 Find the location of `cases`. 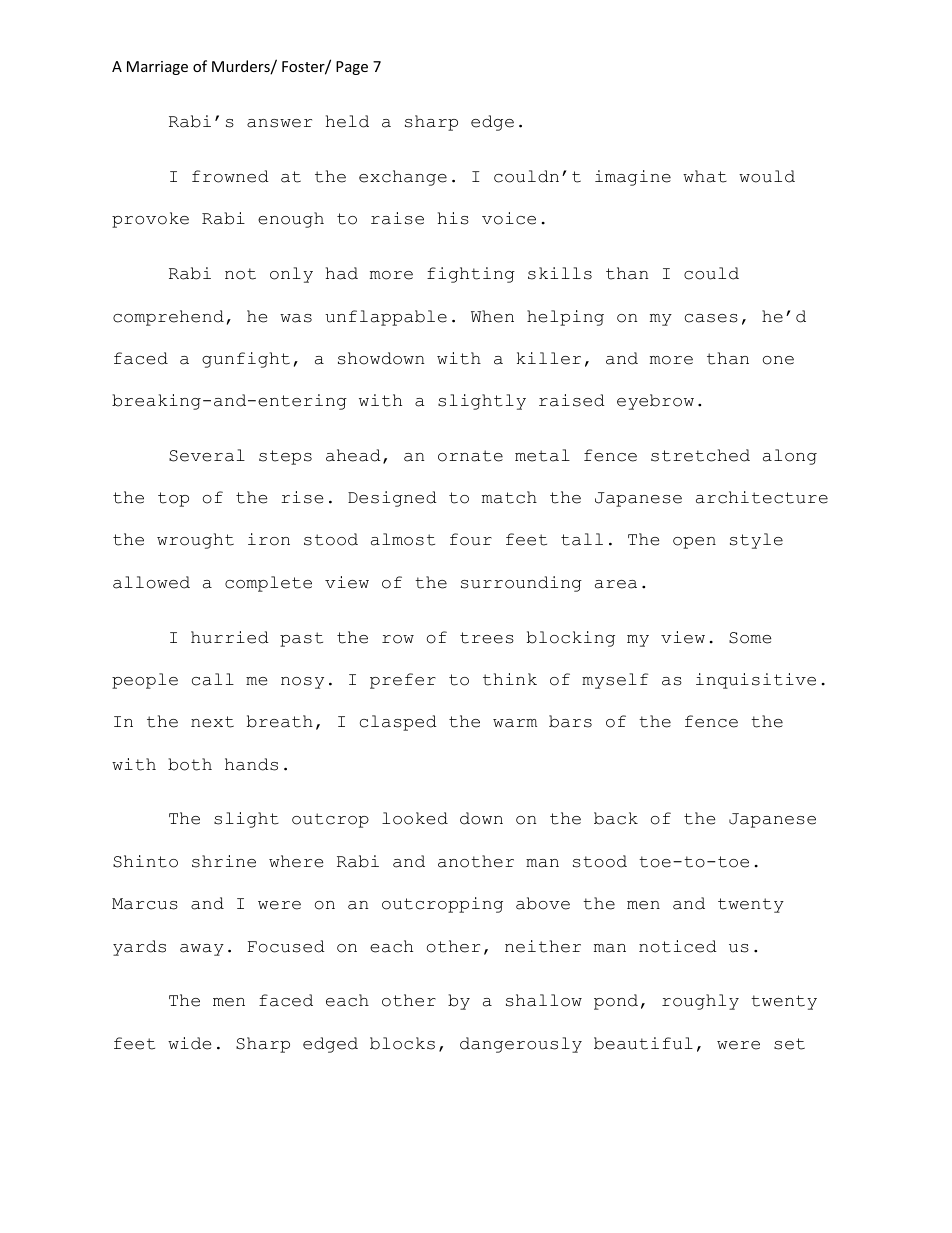

cases is located at coordinates (711, 318).
